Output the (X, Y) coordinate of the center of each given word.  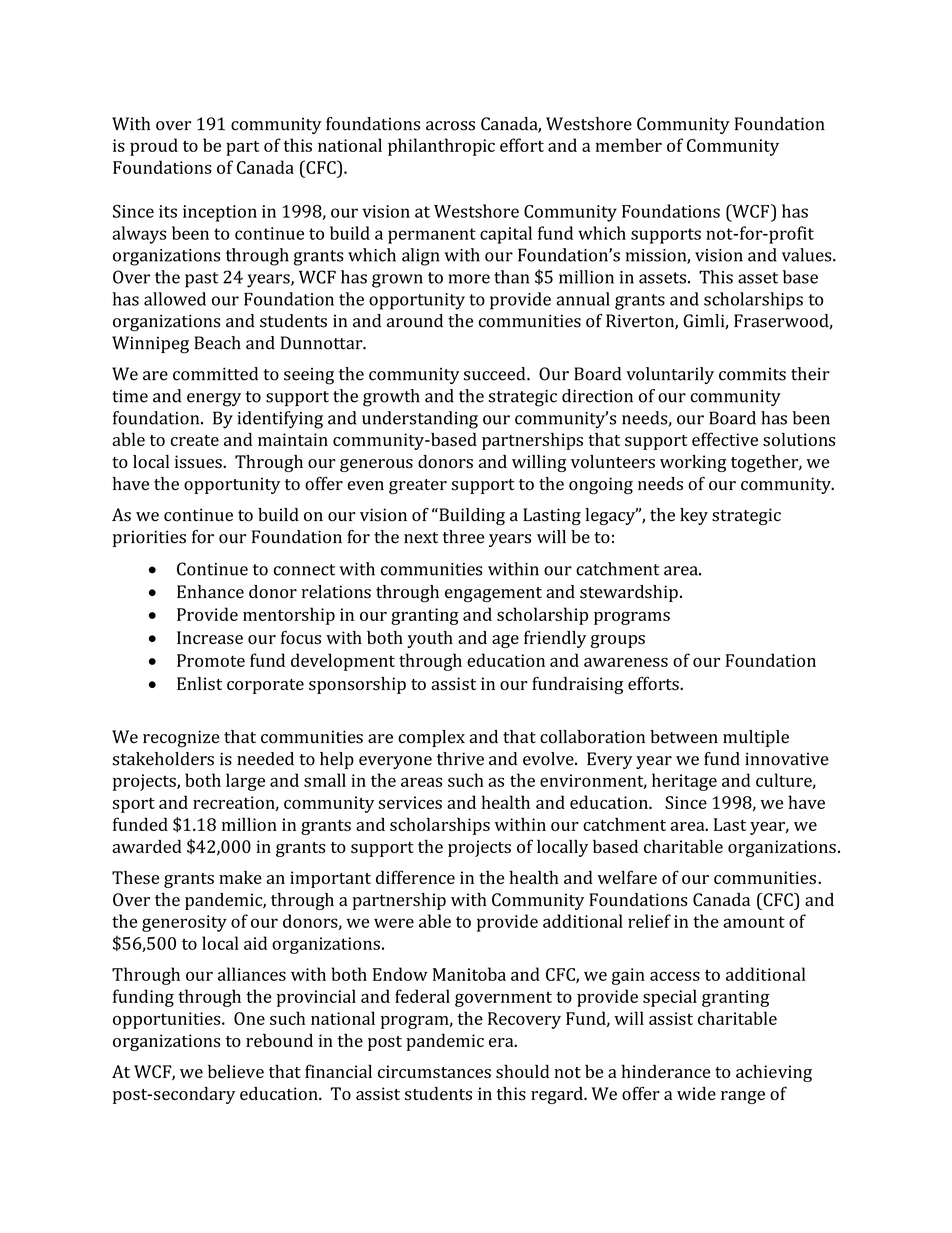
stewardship (629, 593)
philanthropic (441, 147)
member (629, 145)
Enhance (210, 592)
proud (154, 147)
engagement (493, 594)
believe (236, 1071)
